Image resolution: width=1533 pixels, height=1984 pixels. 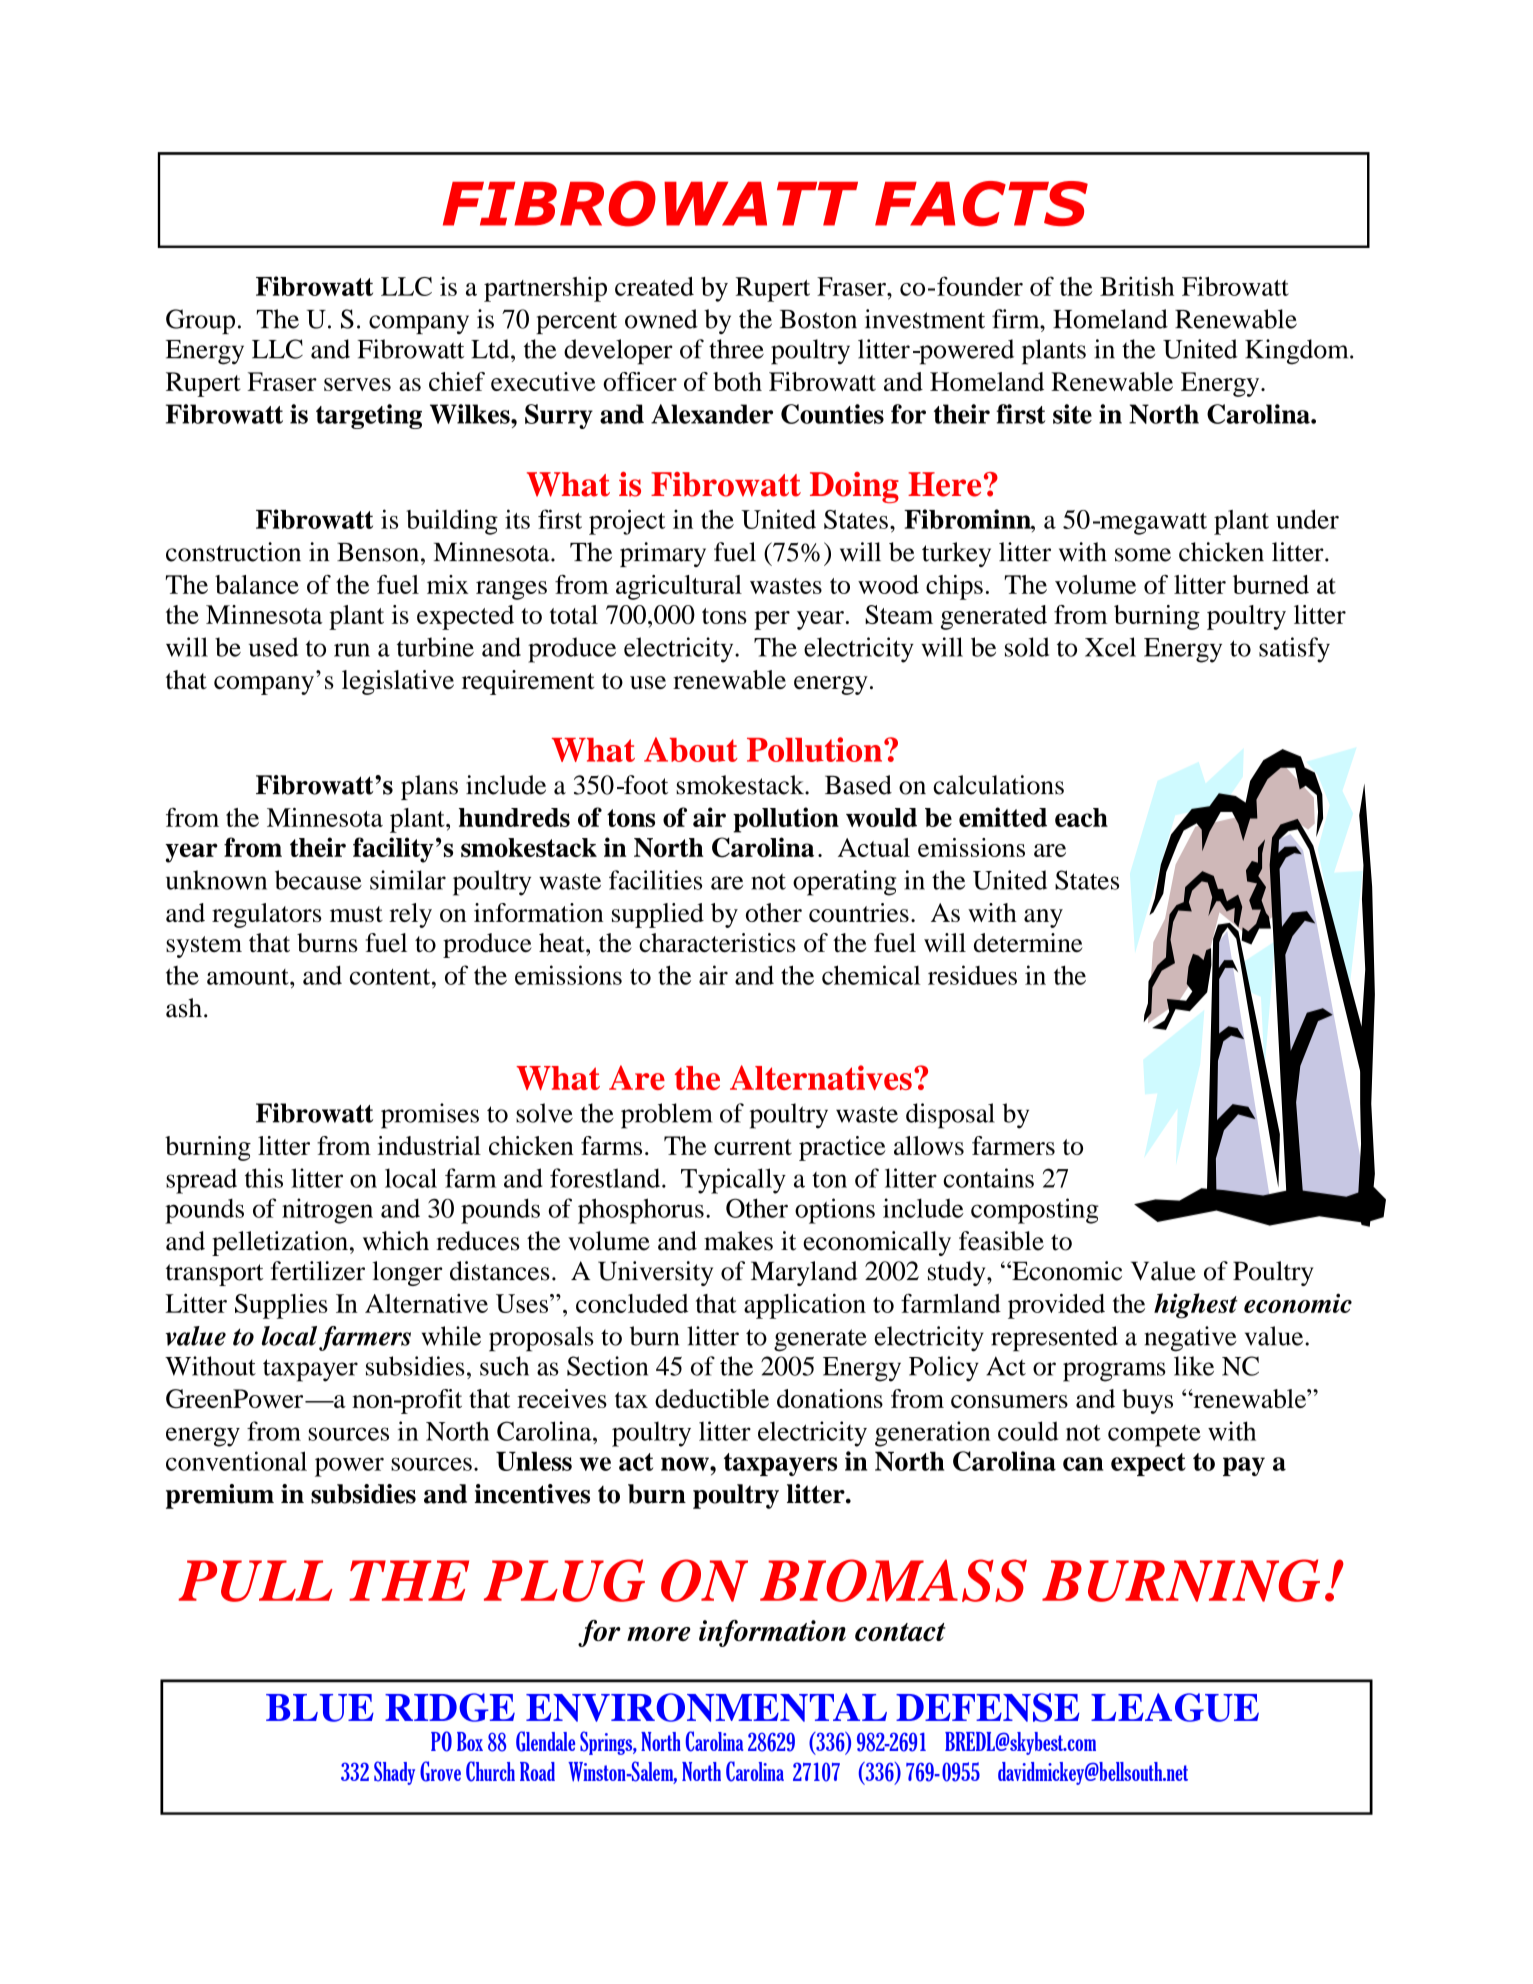 What do you see at coordinates (1143, 555) in the page?
I see `some` at bounding box center [1143, 555].
